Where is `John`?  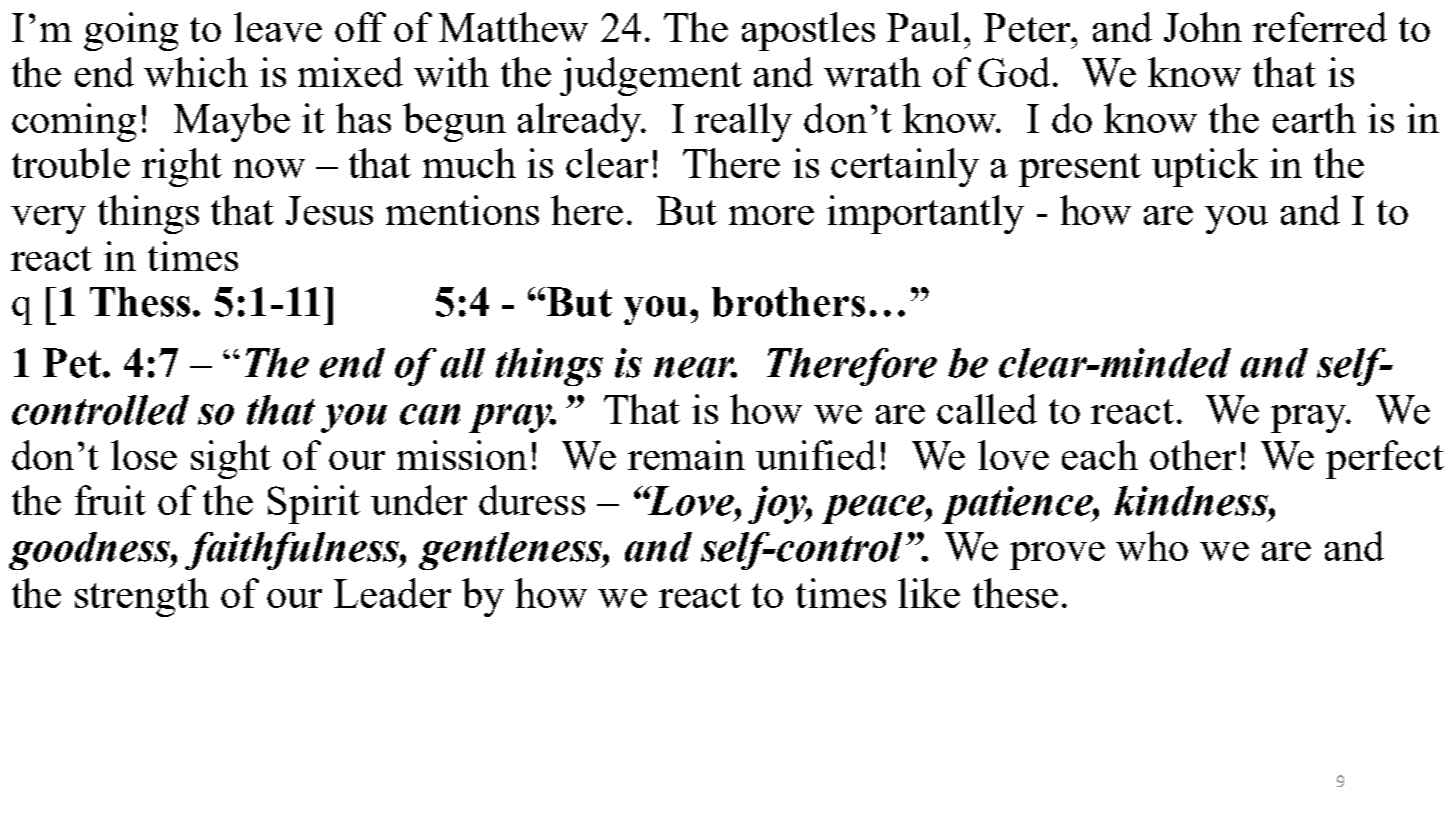
John is located at coordinates (1203, 27).
